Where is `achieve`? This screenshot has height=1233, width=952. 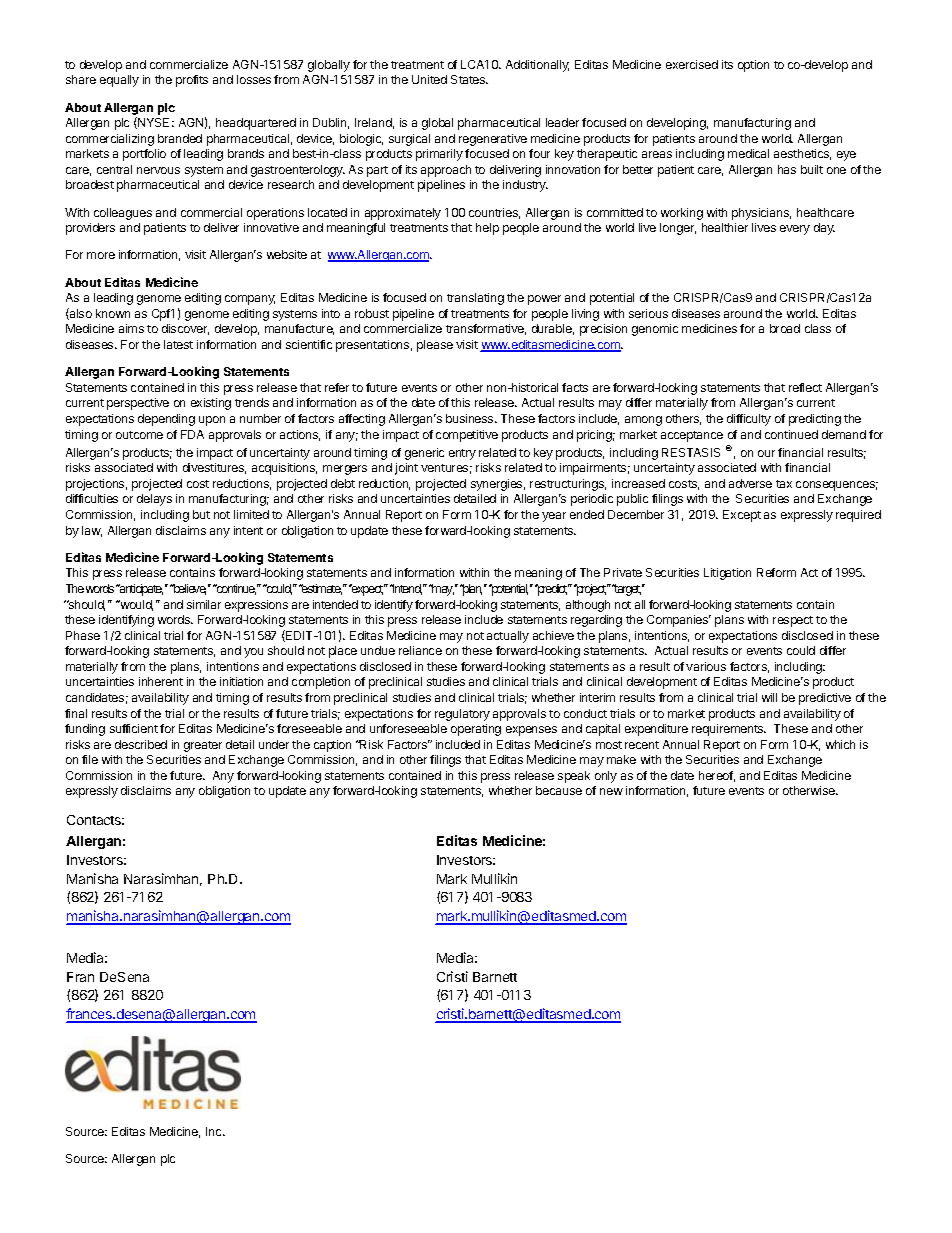 achieve is located at coordinates (553, 635).
